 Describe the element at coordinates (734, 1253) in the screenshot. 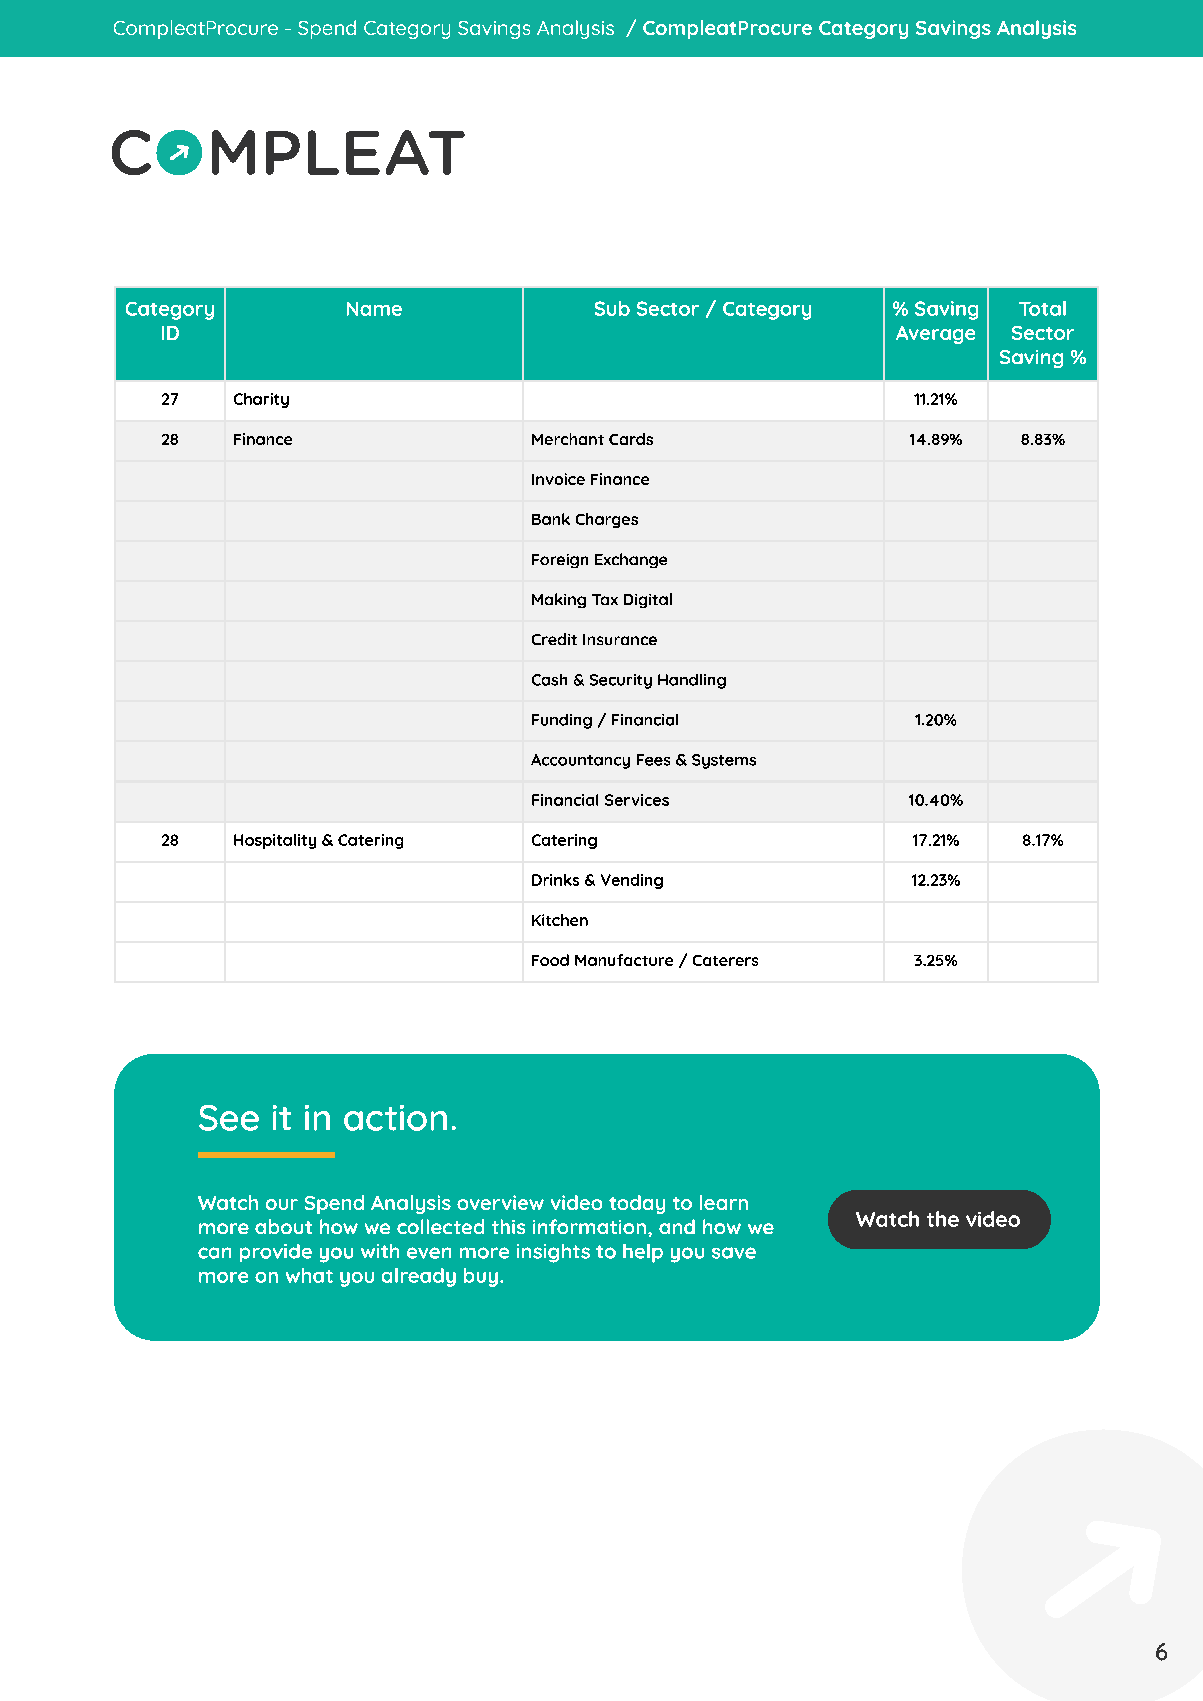

I see `save` at that location.
